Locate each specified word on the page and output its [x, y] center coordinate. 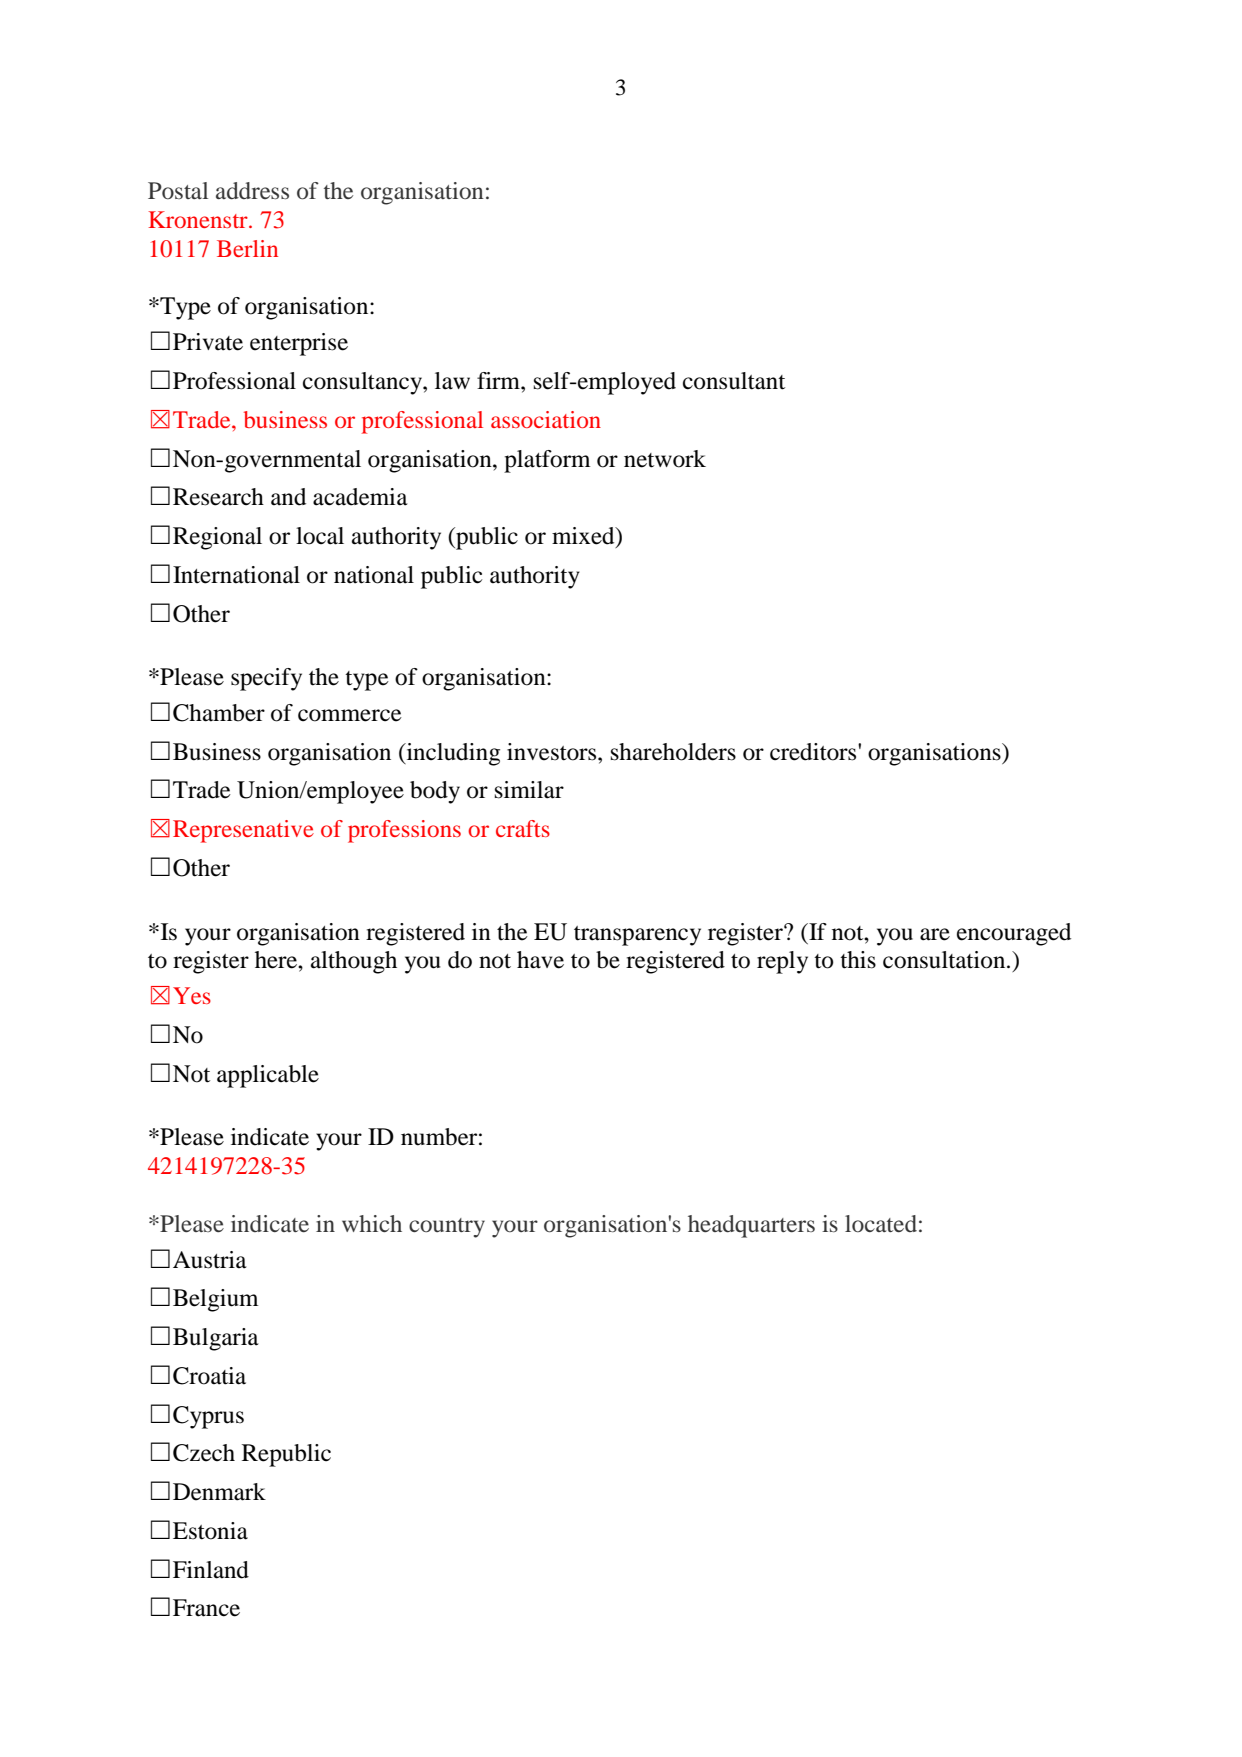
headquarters [751, 1226]
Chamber [219, 713]
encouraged [1014, 934]
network [665, 459]
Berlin [247, 248]
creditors [814, 752]
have [540, 960]
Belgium [215, 1300]
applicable [268, 1076]
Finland [211, 1570]
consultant [734, 381]
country [447, 1228]
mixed [584, 537]
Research [218, 497]
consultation [945, 960]
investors [553, 752]
